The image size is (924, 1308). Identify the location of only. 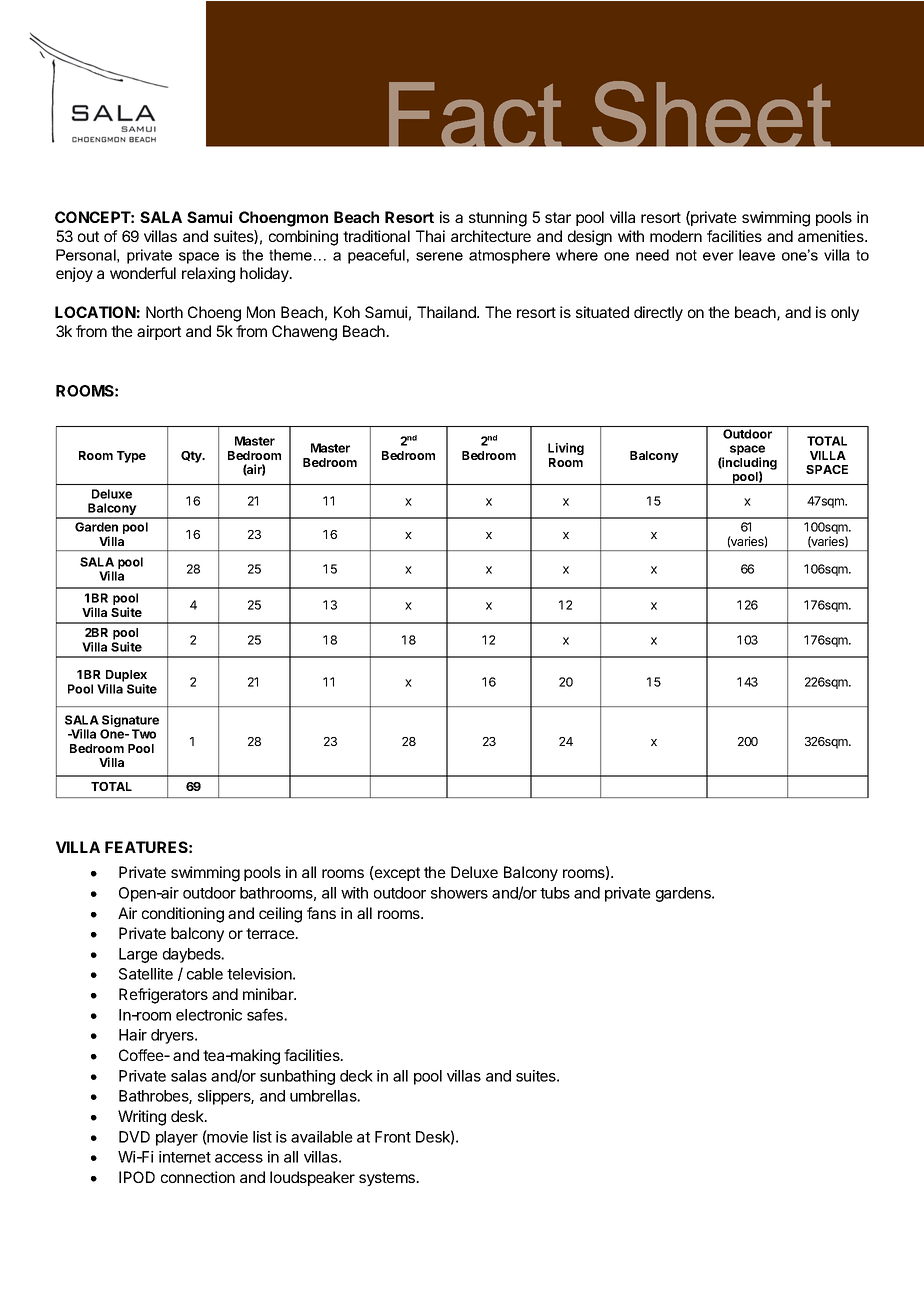
(845, 313).
